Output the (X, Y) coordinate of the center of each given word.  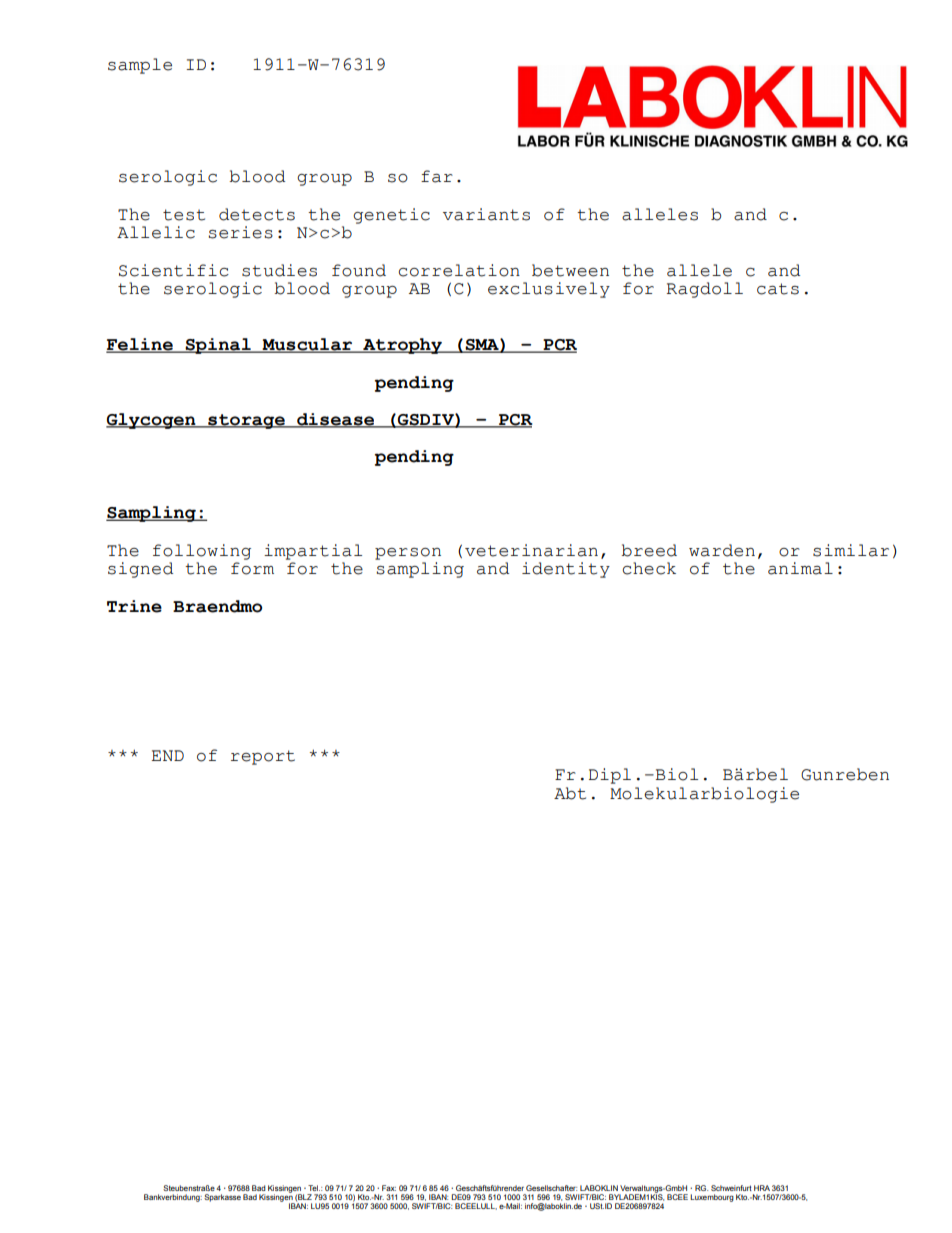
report (263, 757)
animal (800, 568)
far (437, 176)
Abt (570, 793)
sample (140, 66)
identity (566, 570)
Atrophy (402, 346)
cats (778, 289)
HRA (762, 1188)
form (252, 568)
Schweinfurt (731, 1188)
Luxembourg (712, 1198)
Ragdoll (704, 290)
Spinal (218, 346)
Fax (389, 1188)
